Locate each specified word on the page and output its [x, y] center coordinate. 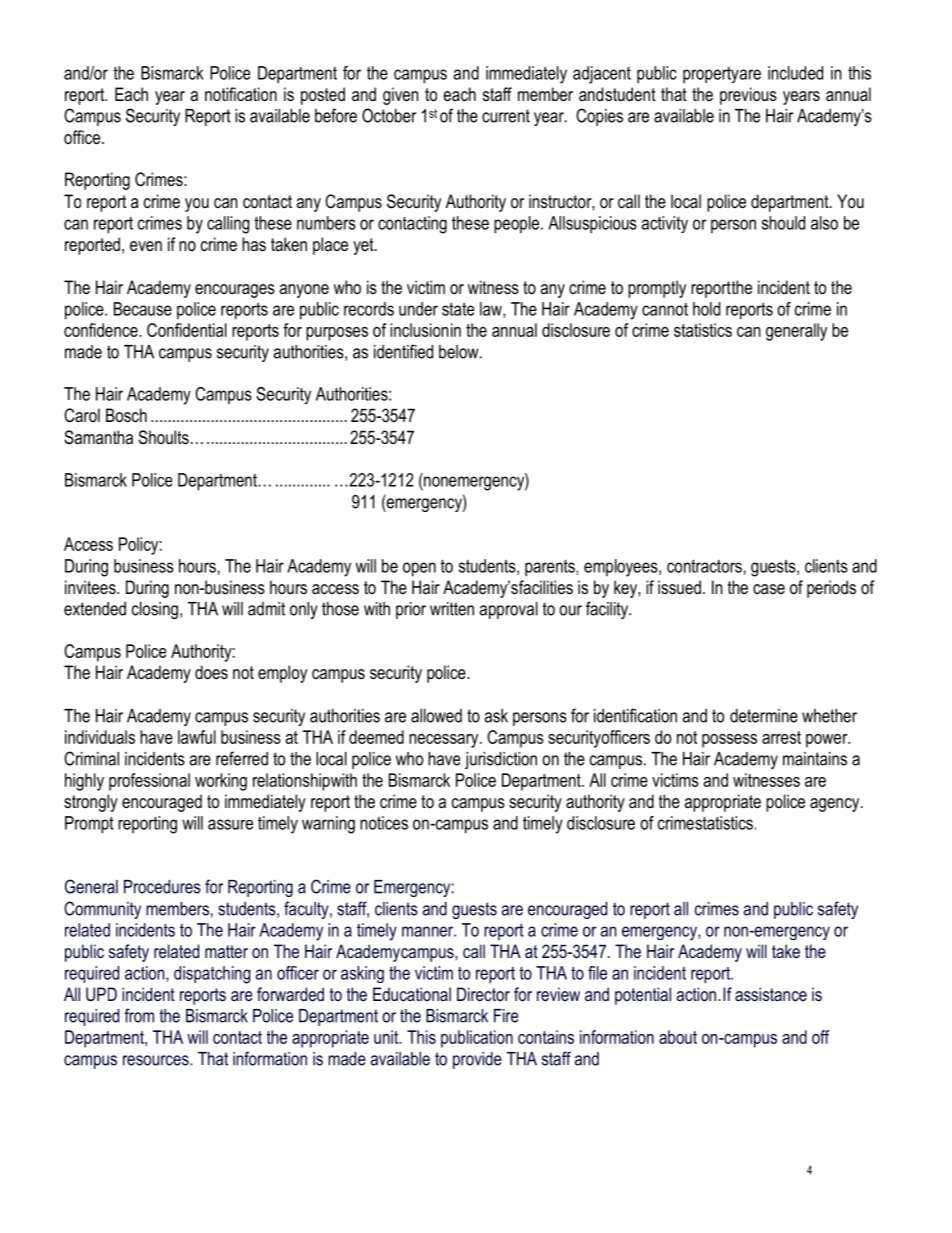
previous [748, 96]
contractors [704, 566]
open [419, 569]
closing [155, 610]
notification [241, 94]
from [139, 1015]
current [506, 116]
